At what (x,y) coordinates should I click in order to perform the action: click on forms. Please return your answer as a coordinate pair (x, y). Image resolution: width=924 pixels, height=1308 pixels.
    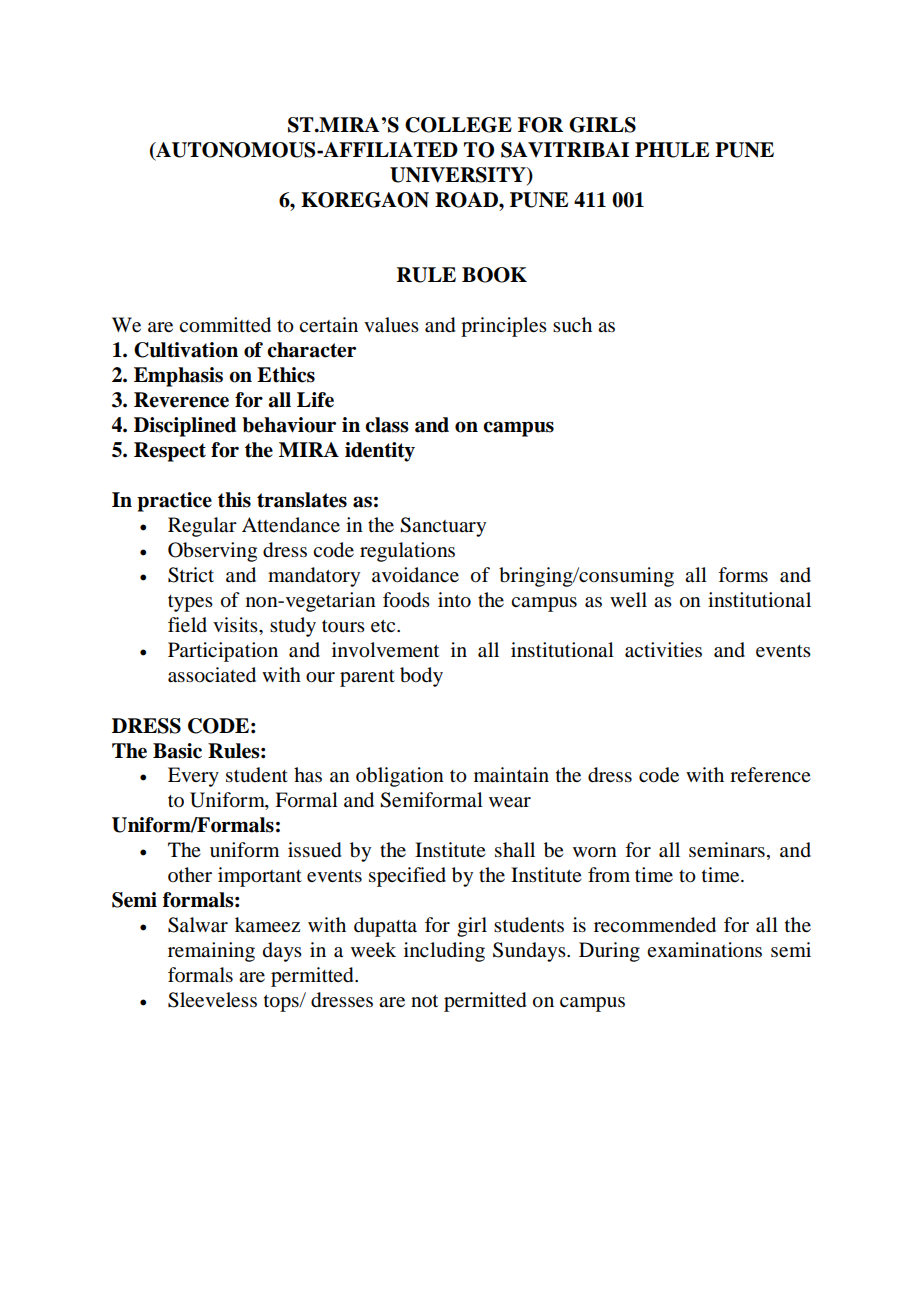
    Looking at the image, I should click on (743, 575).
